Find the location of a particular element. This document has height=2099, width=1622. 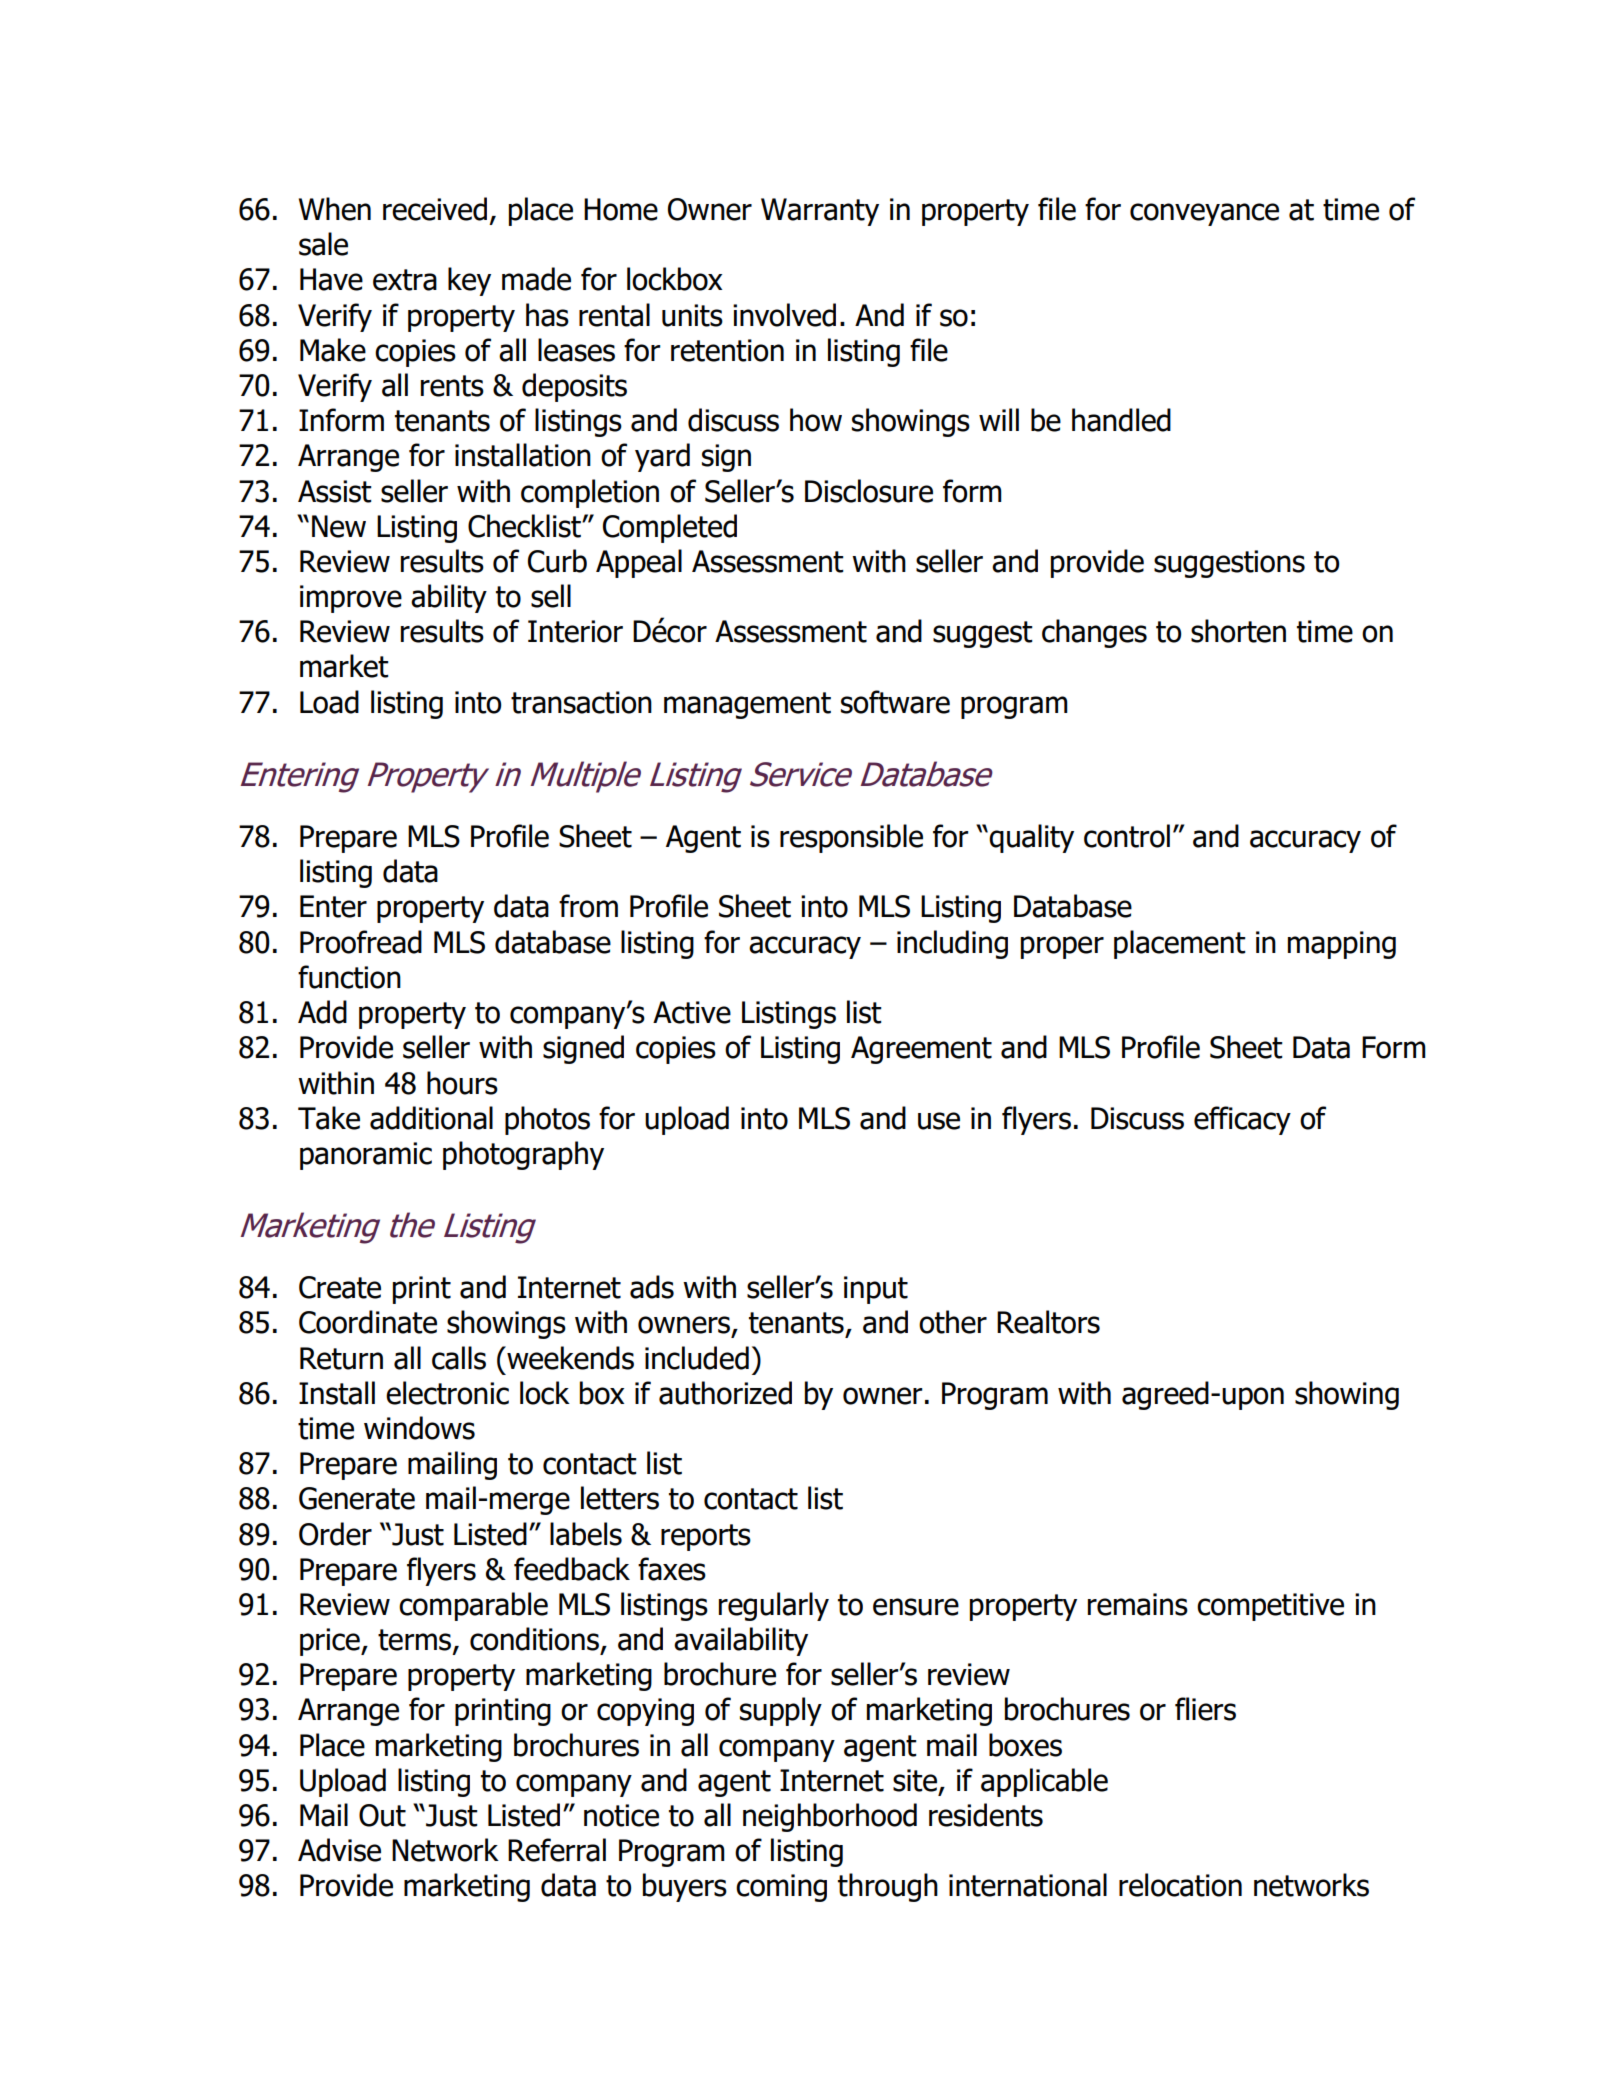

hours is located at coordinates (462, 1083).
